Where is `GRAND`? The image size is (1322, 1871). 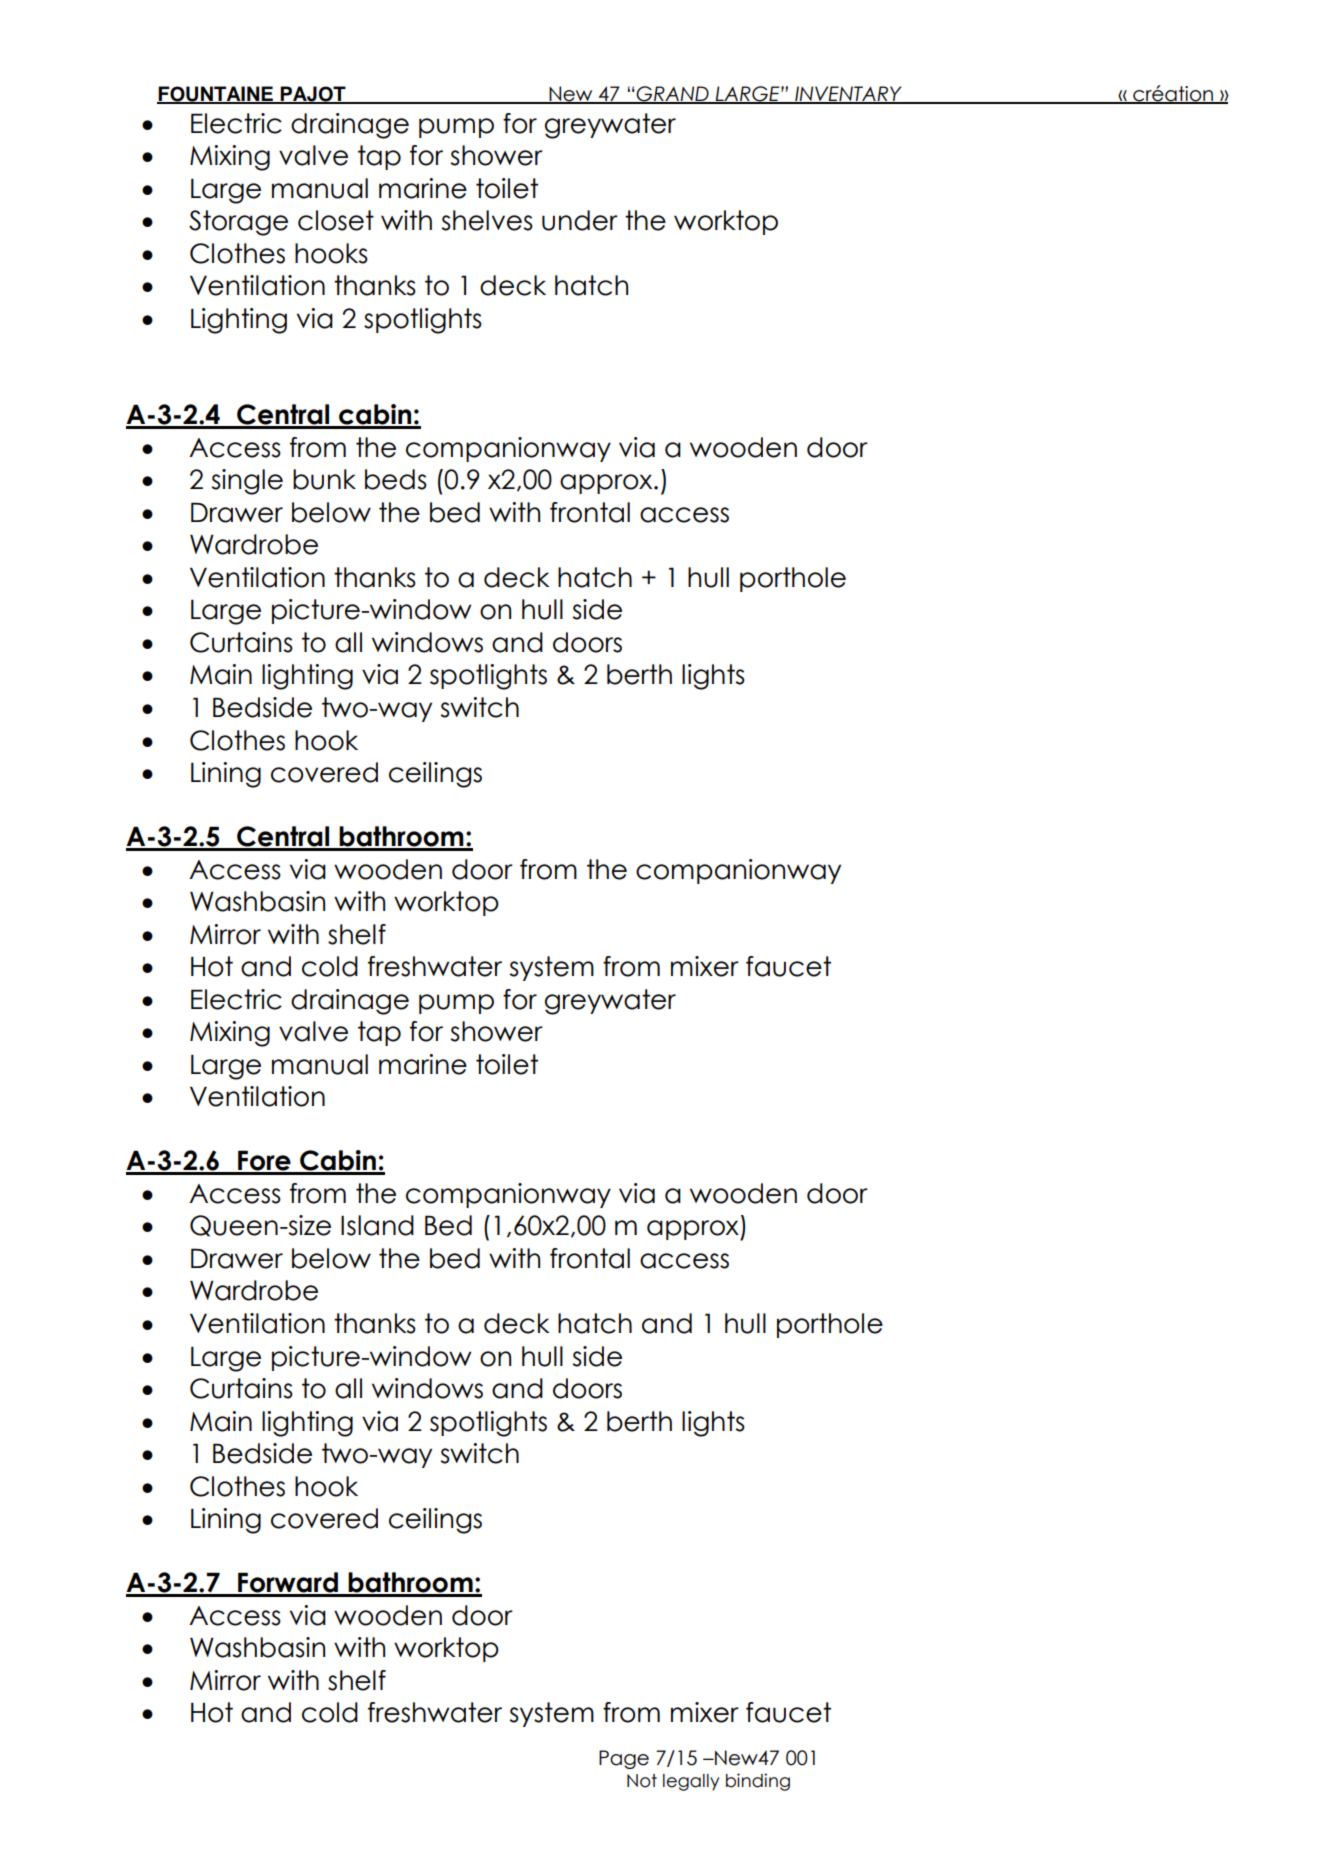 GRAND is located at coordinates (672, 94).
